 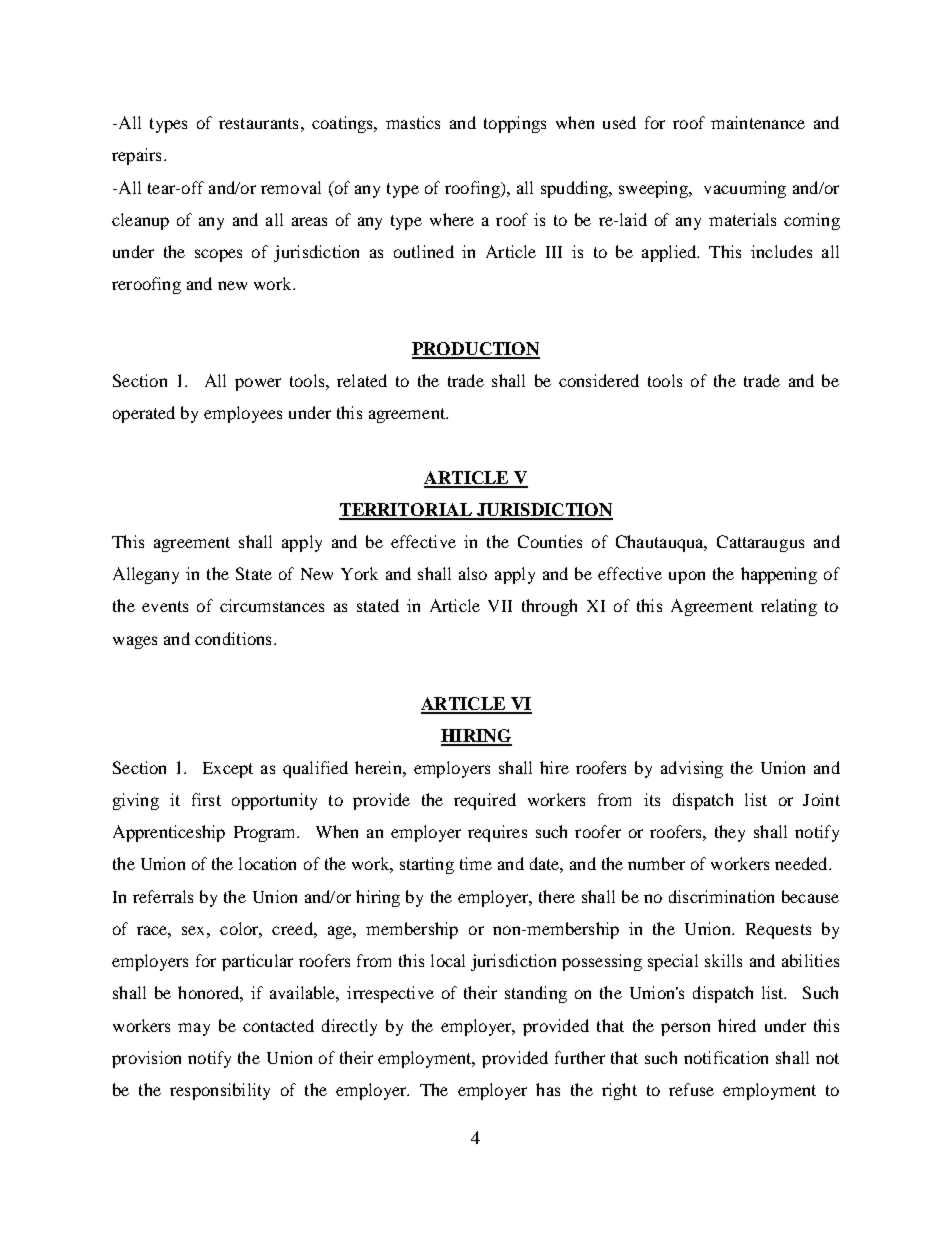 I want to click on relating, so click(x=789, y=607).
